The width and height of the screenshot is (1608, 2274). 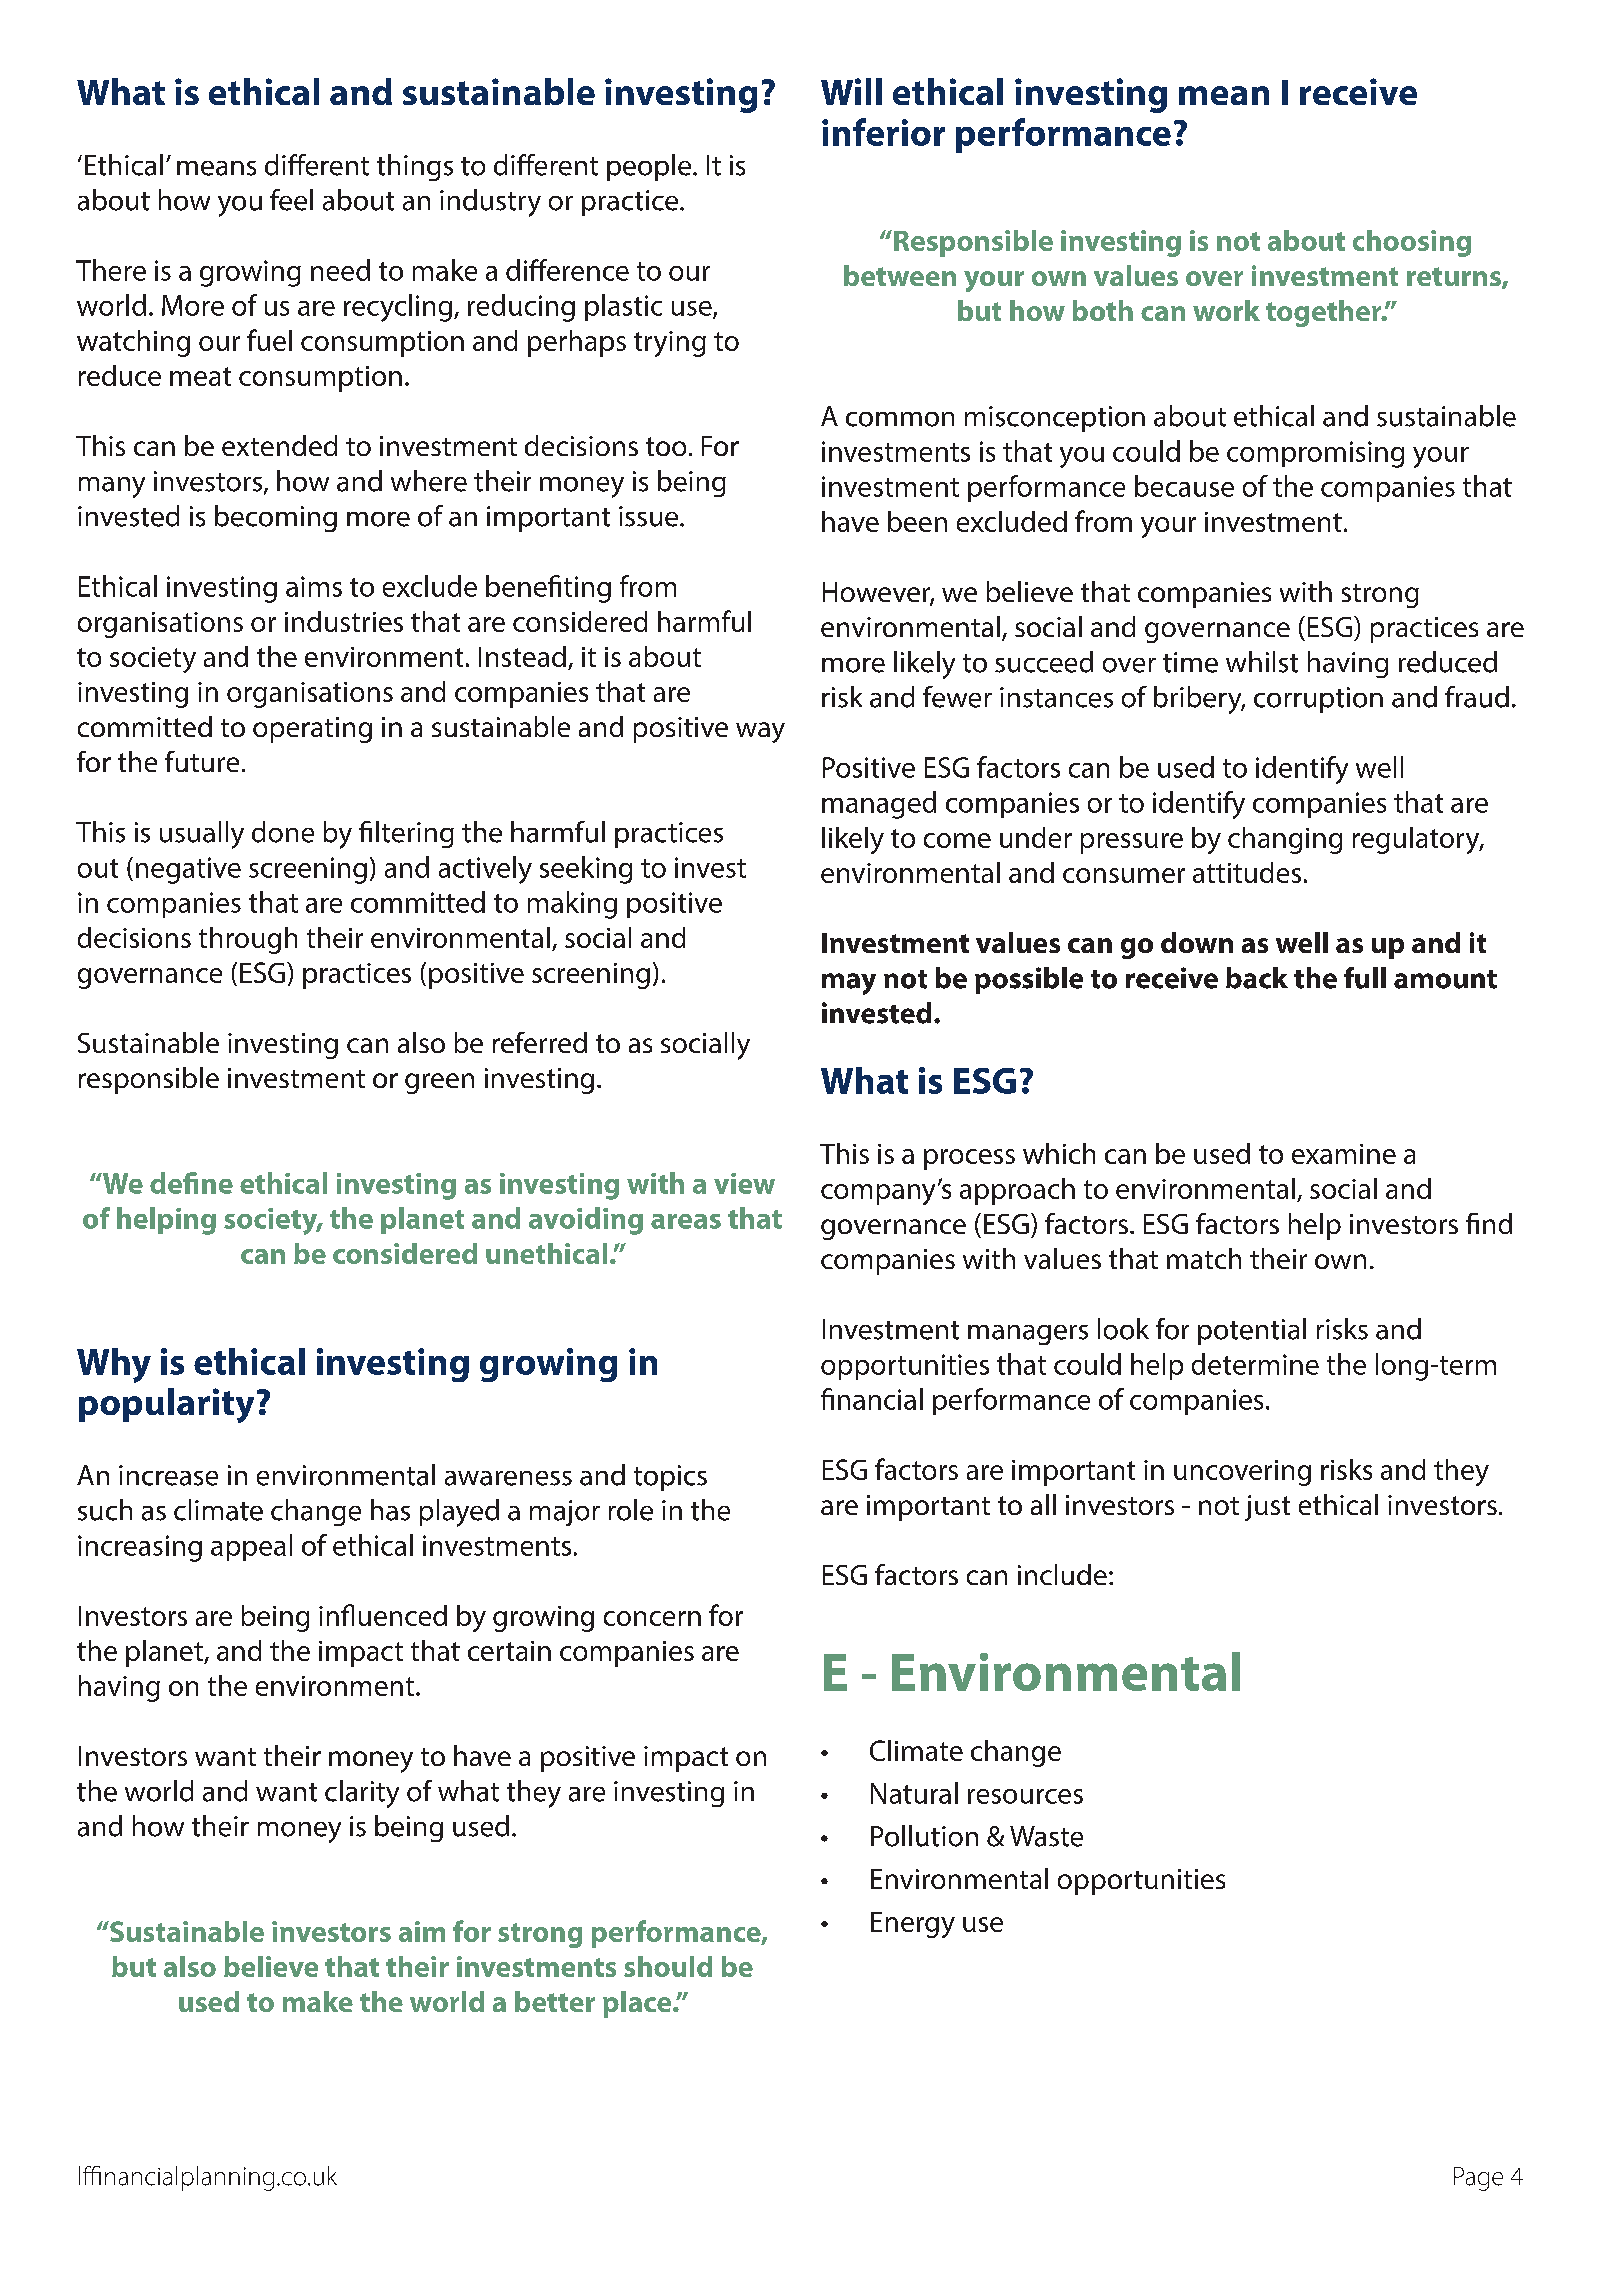 What do you see at coordinates (344, 621) in the screenshot?
I see `industries` at bounding box center [344, 621].
